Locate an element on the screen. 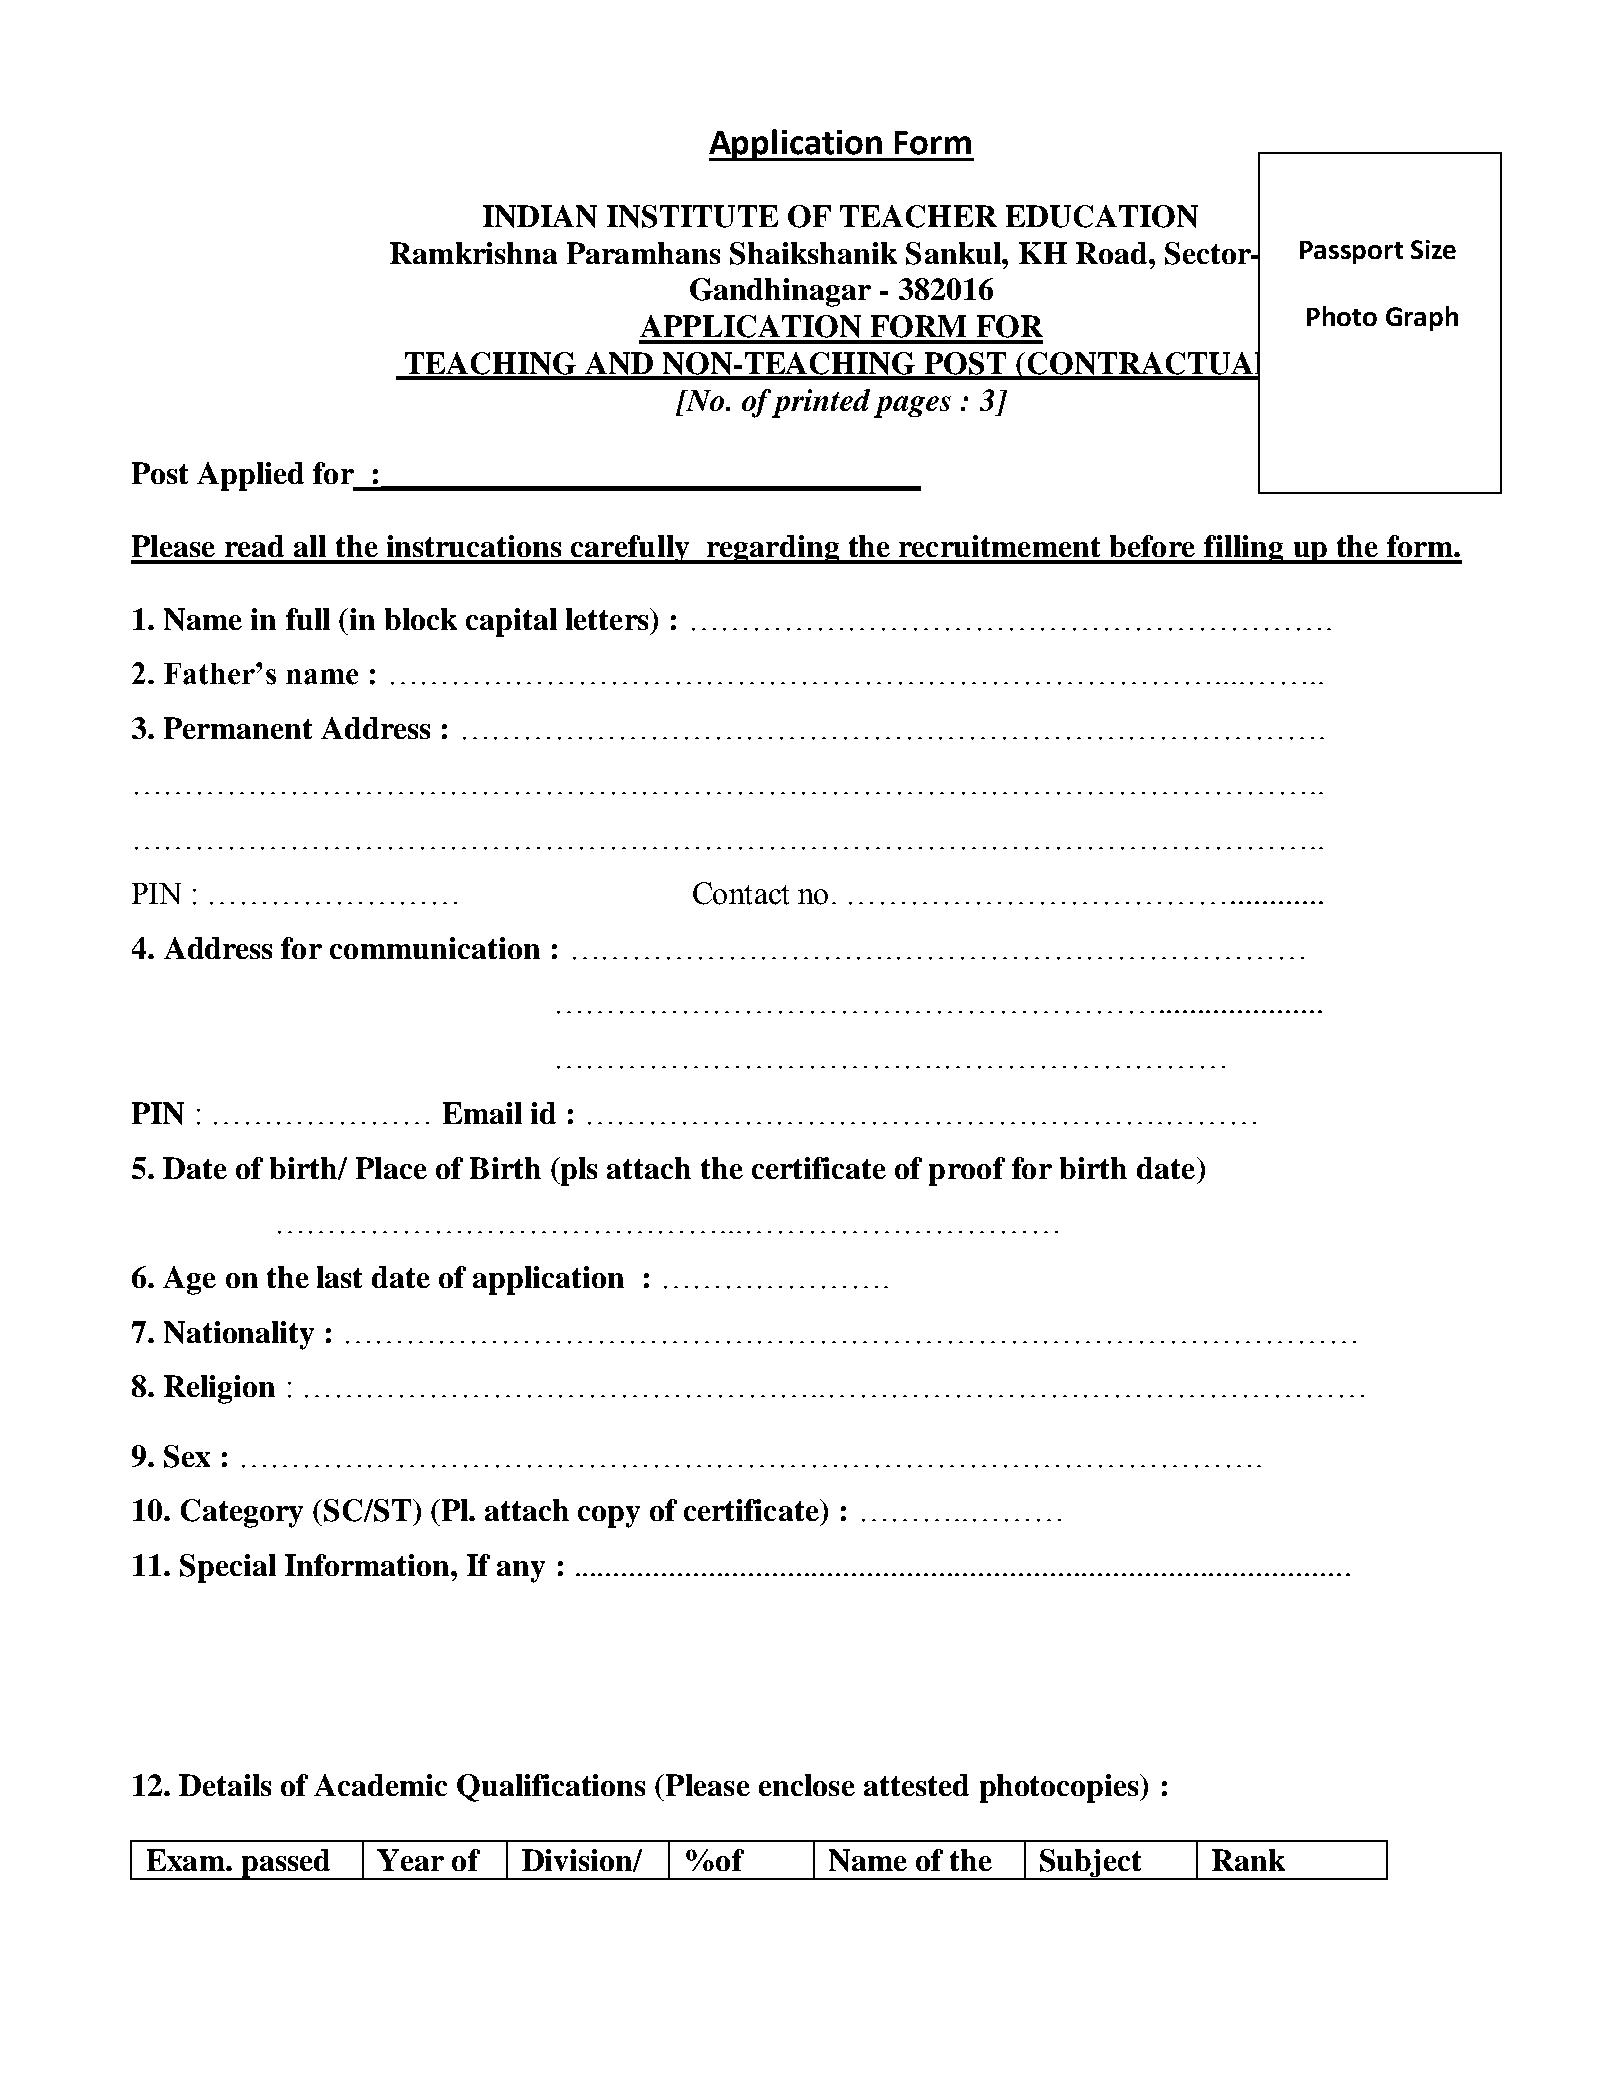  proof is located at coordinates (967, 1171).
